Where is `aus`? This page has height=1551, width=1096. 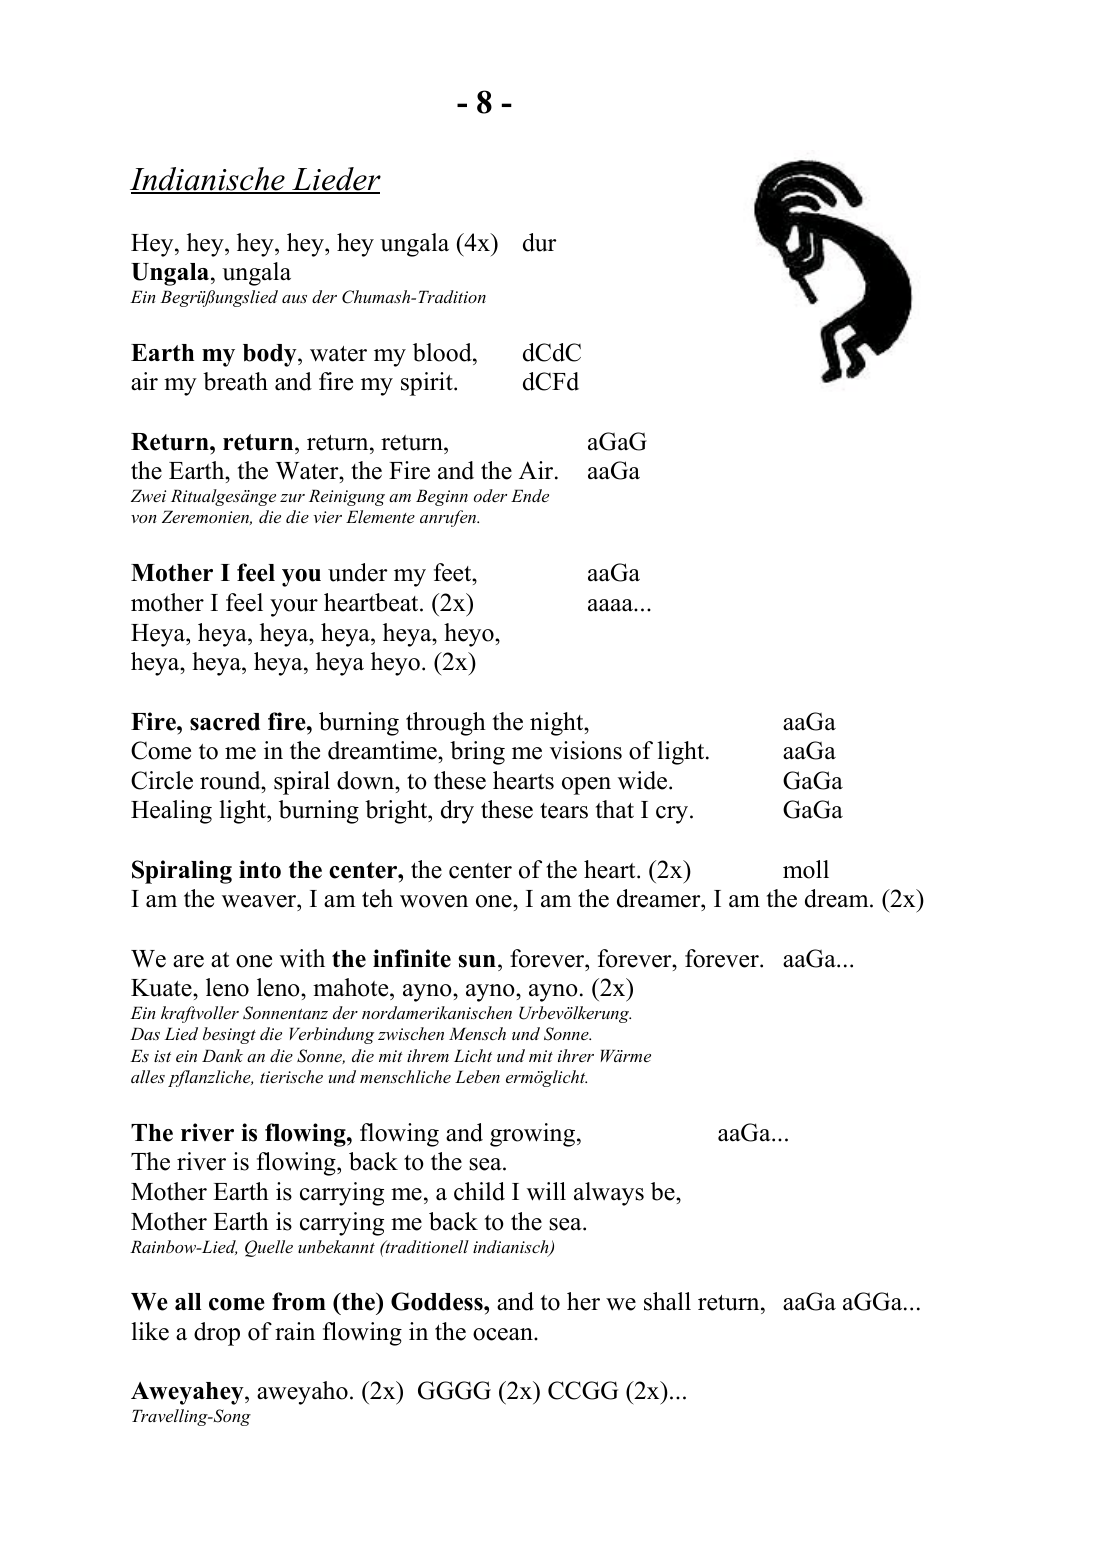
aus is located at coordinates (294, 299).
